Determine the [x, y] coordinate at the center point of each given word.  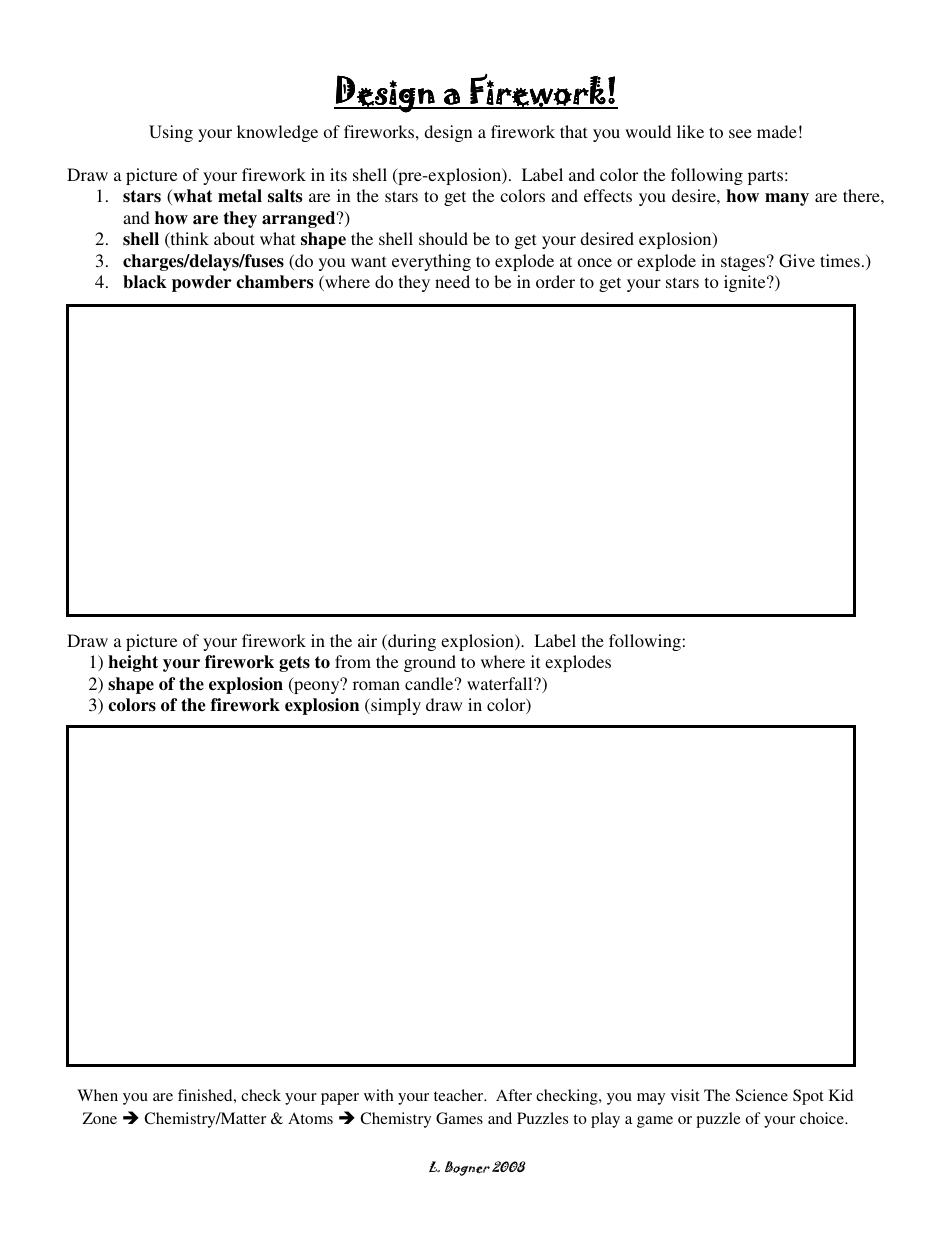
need [452, 281]
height [133, 663]
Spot [808, 1097]
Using [171, 133]
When [97, 1095]
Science [762, 1095]
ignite [746, 283]
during [411, 642]
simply [395, 706]
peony [317, 686]
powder [202, 283]
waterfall [501, 683]
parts [767, 177]
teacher [460, 1095]
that [573, 131]
